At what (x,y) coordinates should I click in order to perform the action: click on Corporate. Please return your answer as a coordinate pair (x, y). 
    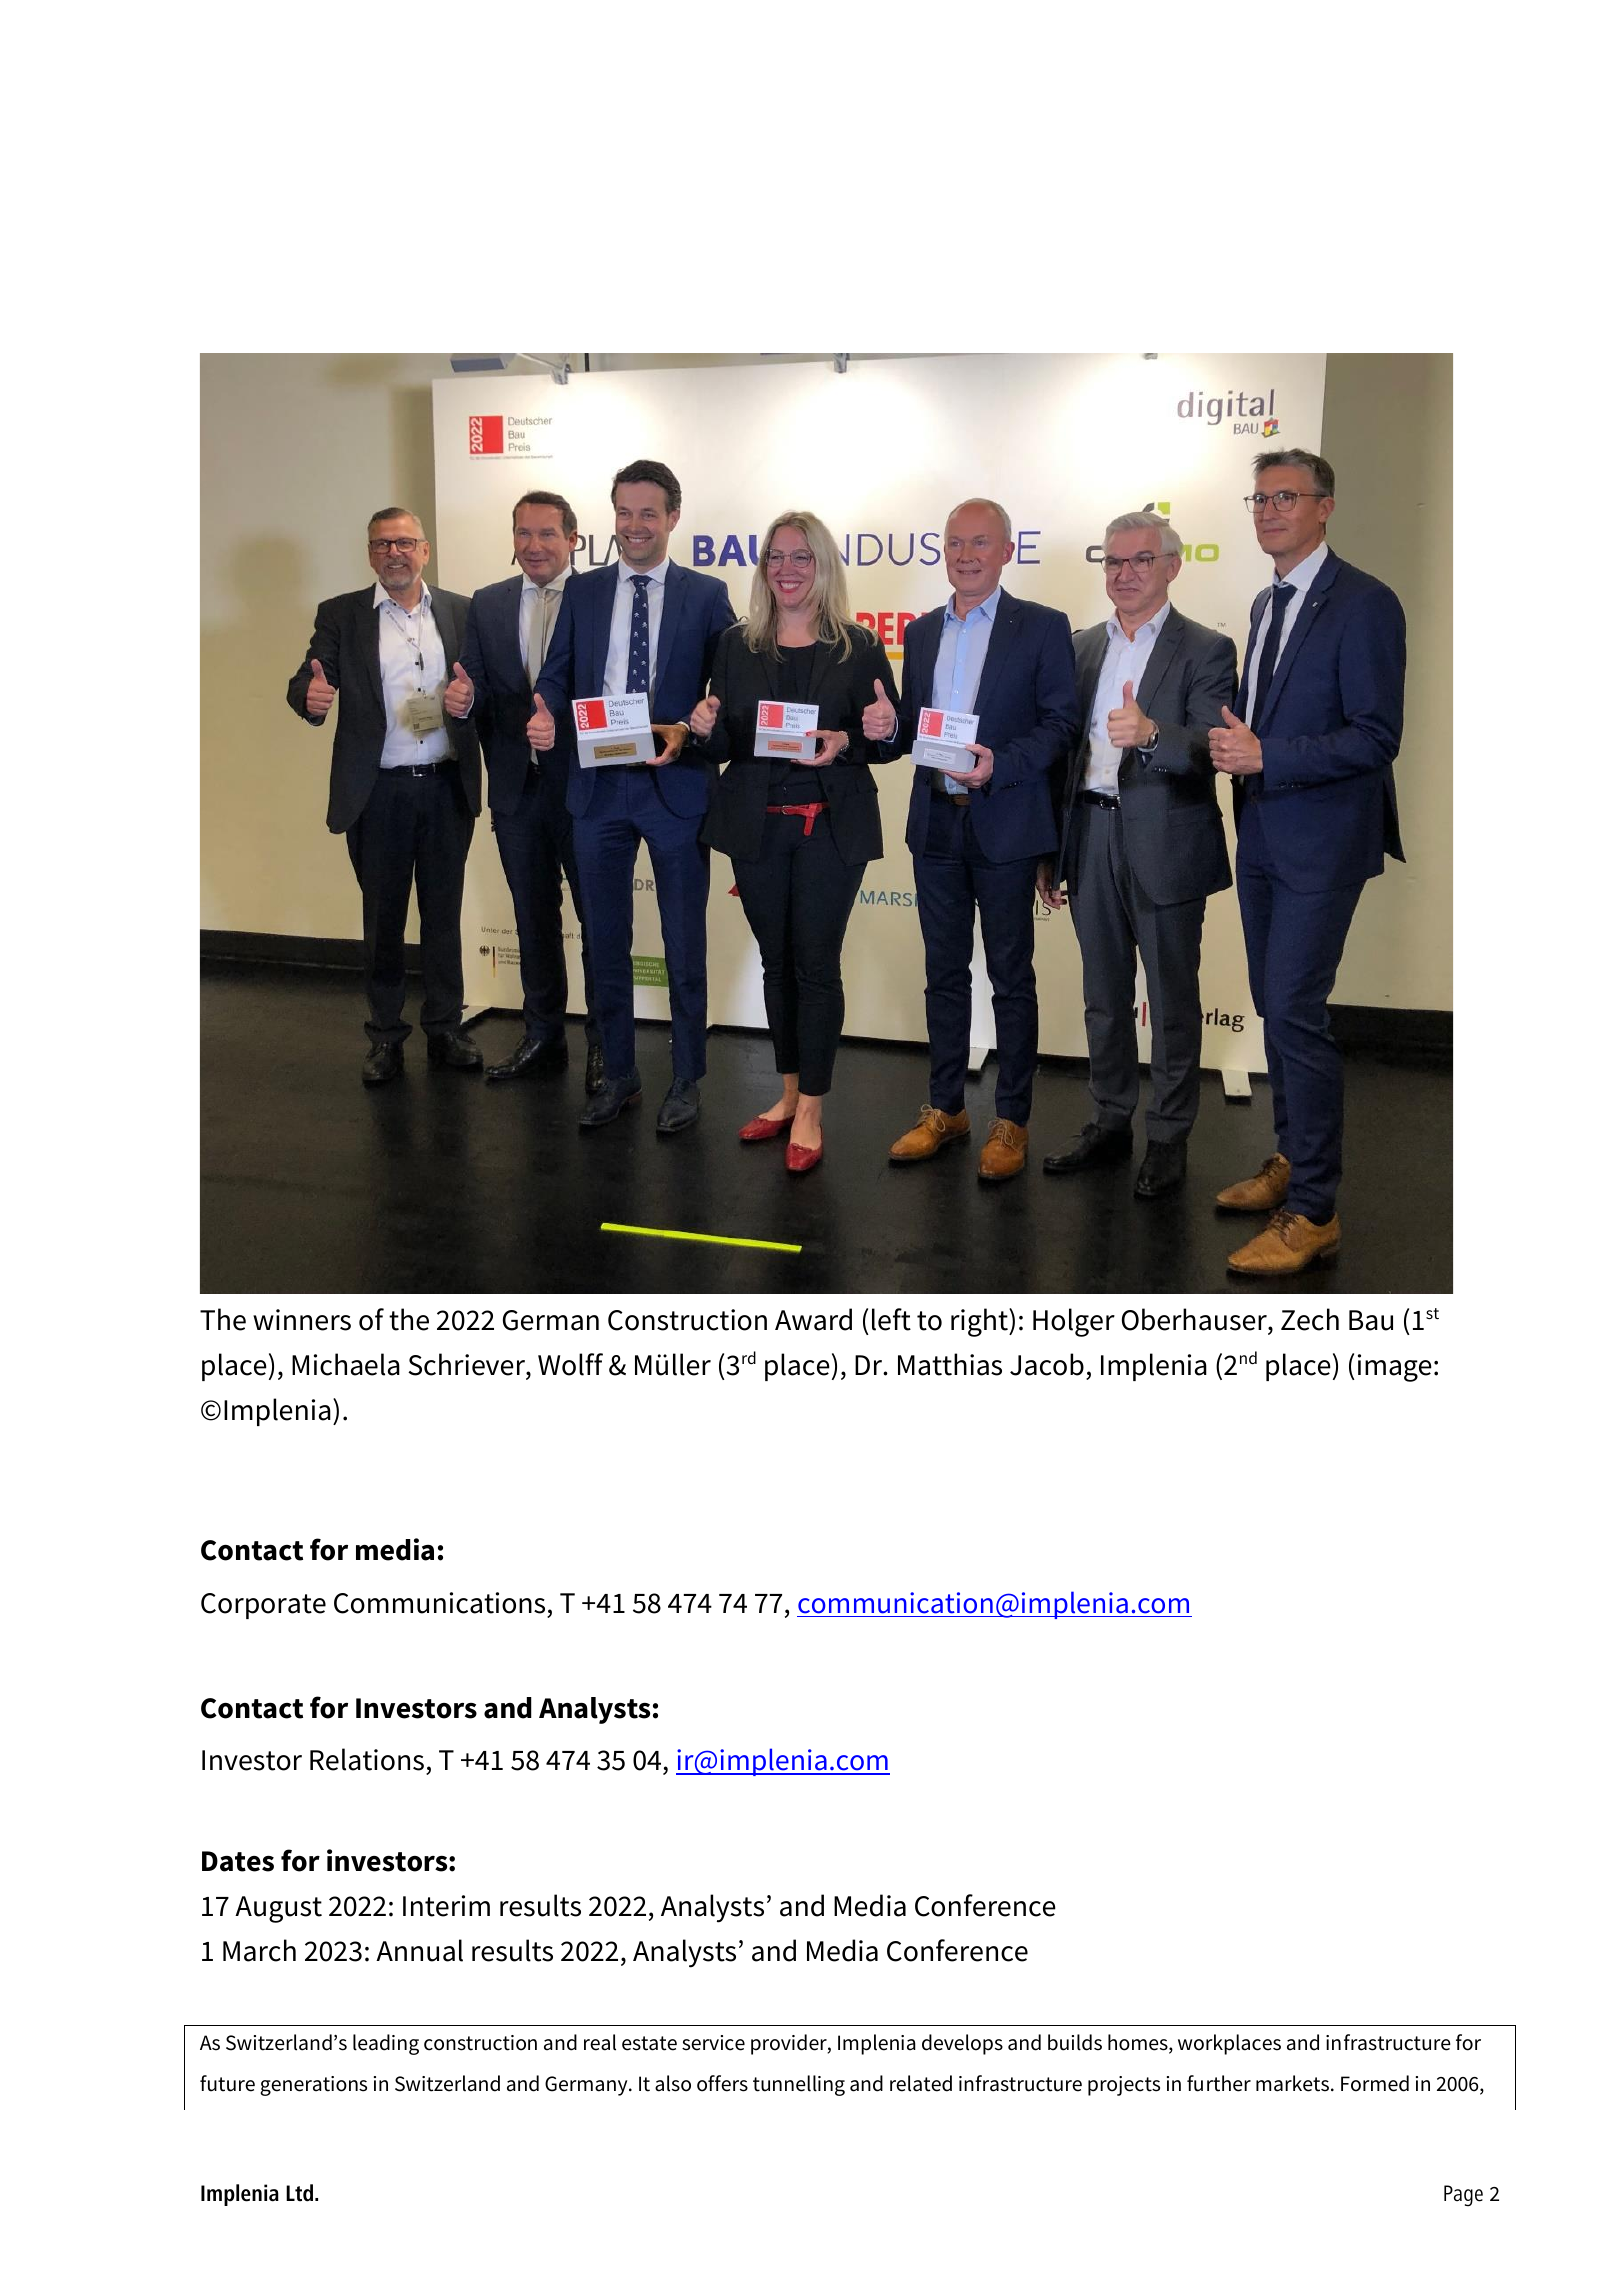
    Looking at the image, I should click on (263, 1606).
